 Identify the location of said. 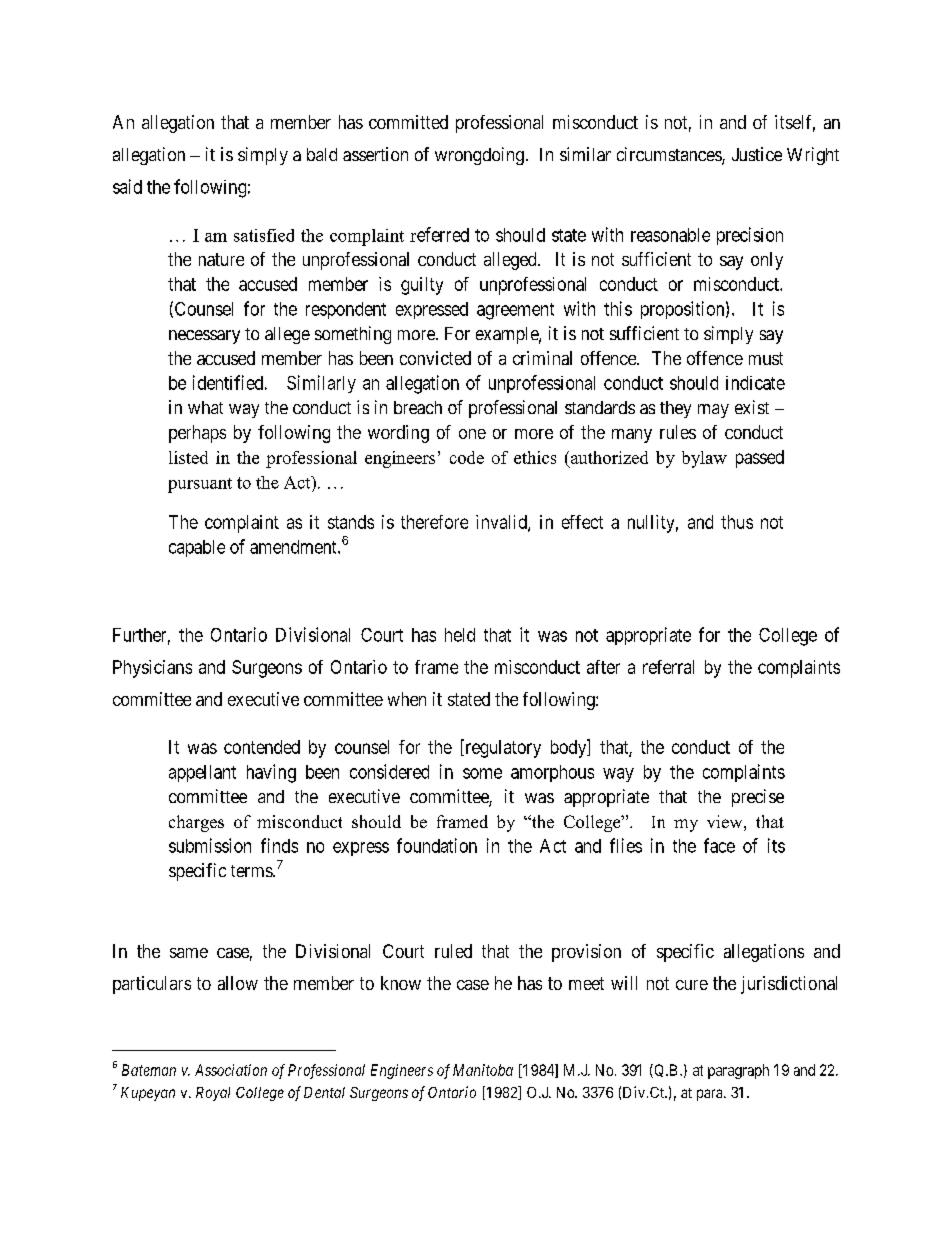
(127, 186).
